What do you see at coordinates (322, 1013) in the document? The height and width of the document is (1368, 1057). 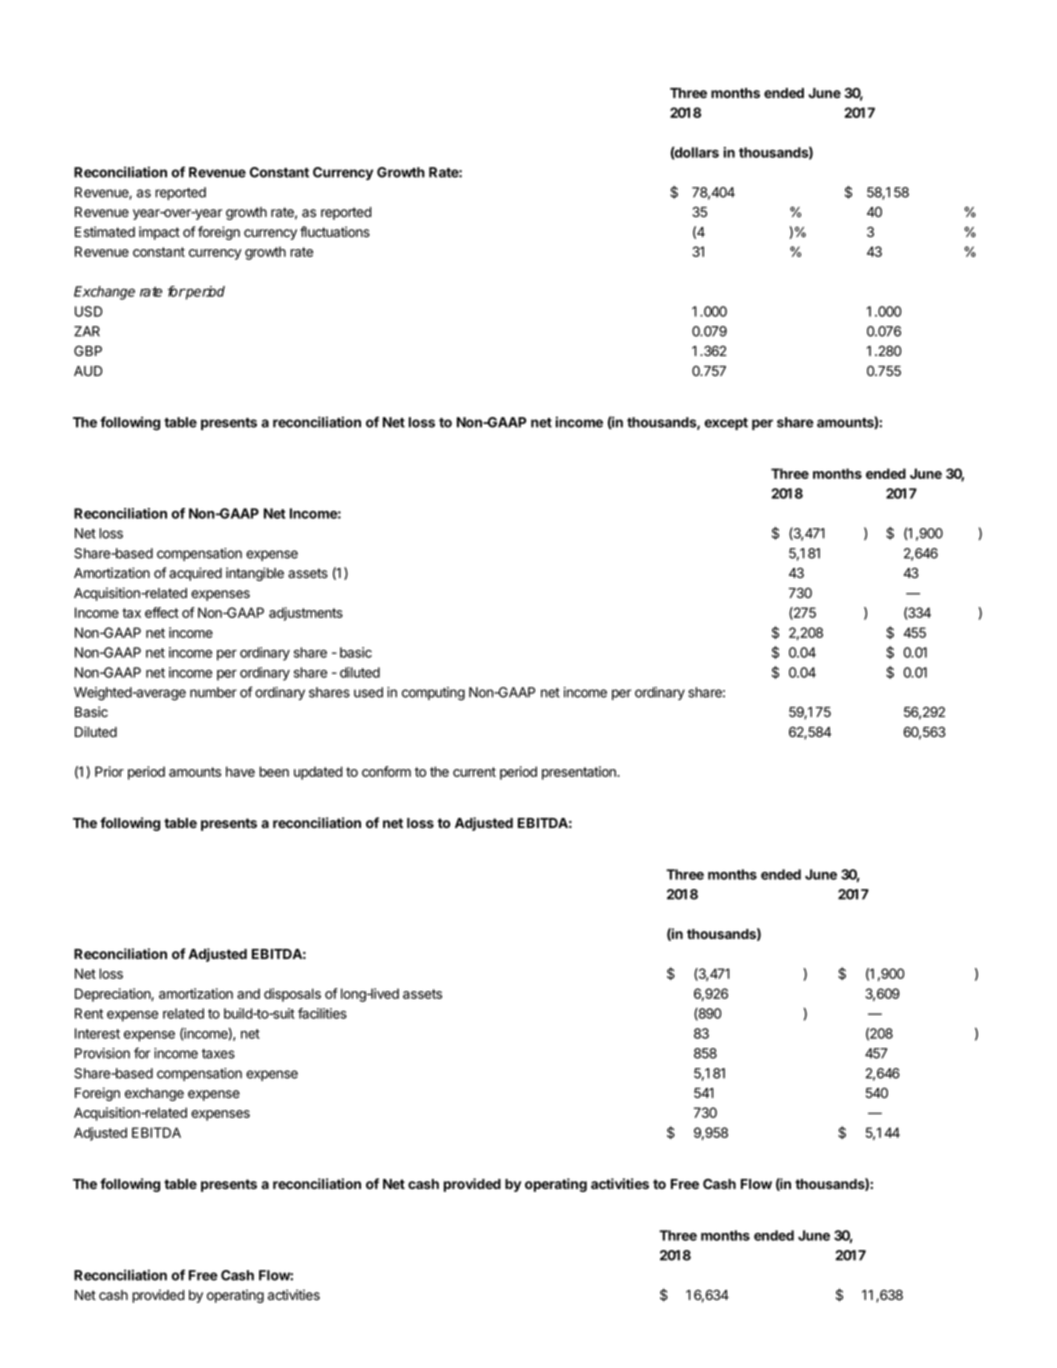 I see `facilities` at bounding box center [322, 1013].
